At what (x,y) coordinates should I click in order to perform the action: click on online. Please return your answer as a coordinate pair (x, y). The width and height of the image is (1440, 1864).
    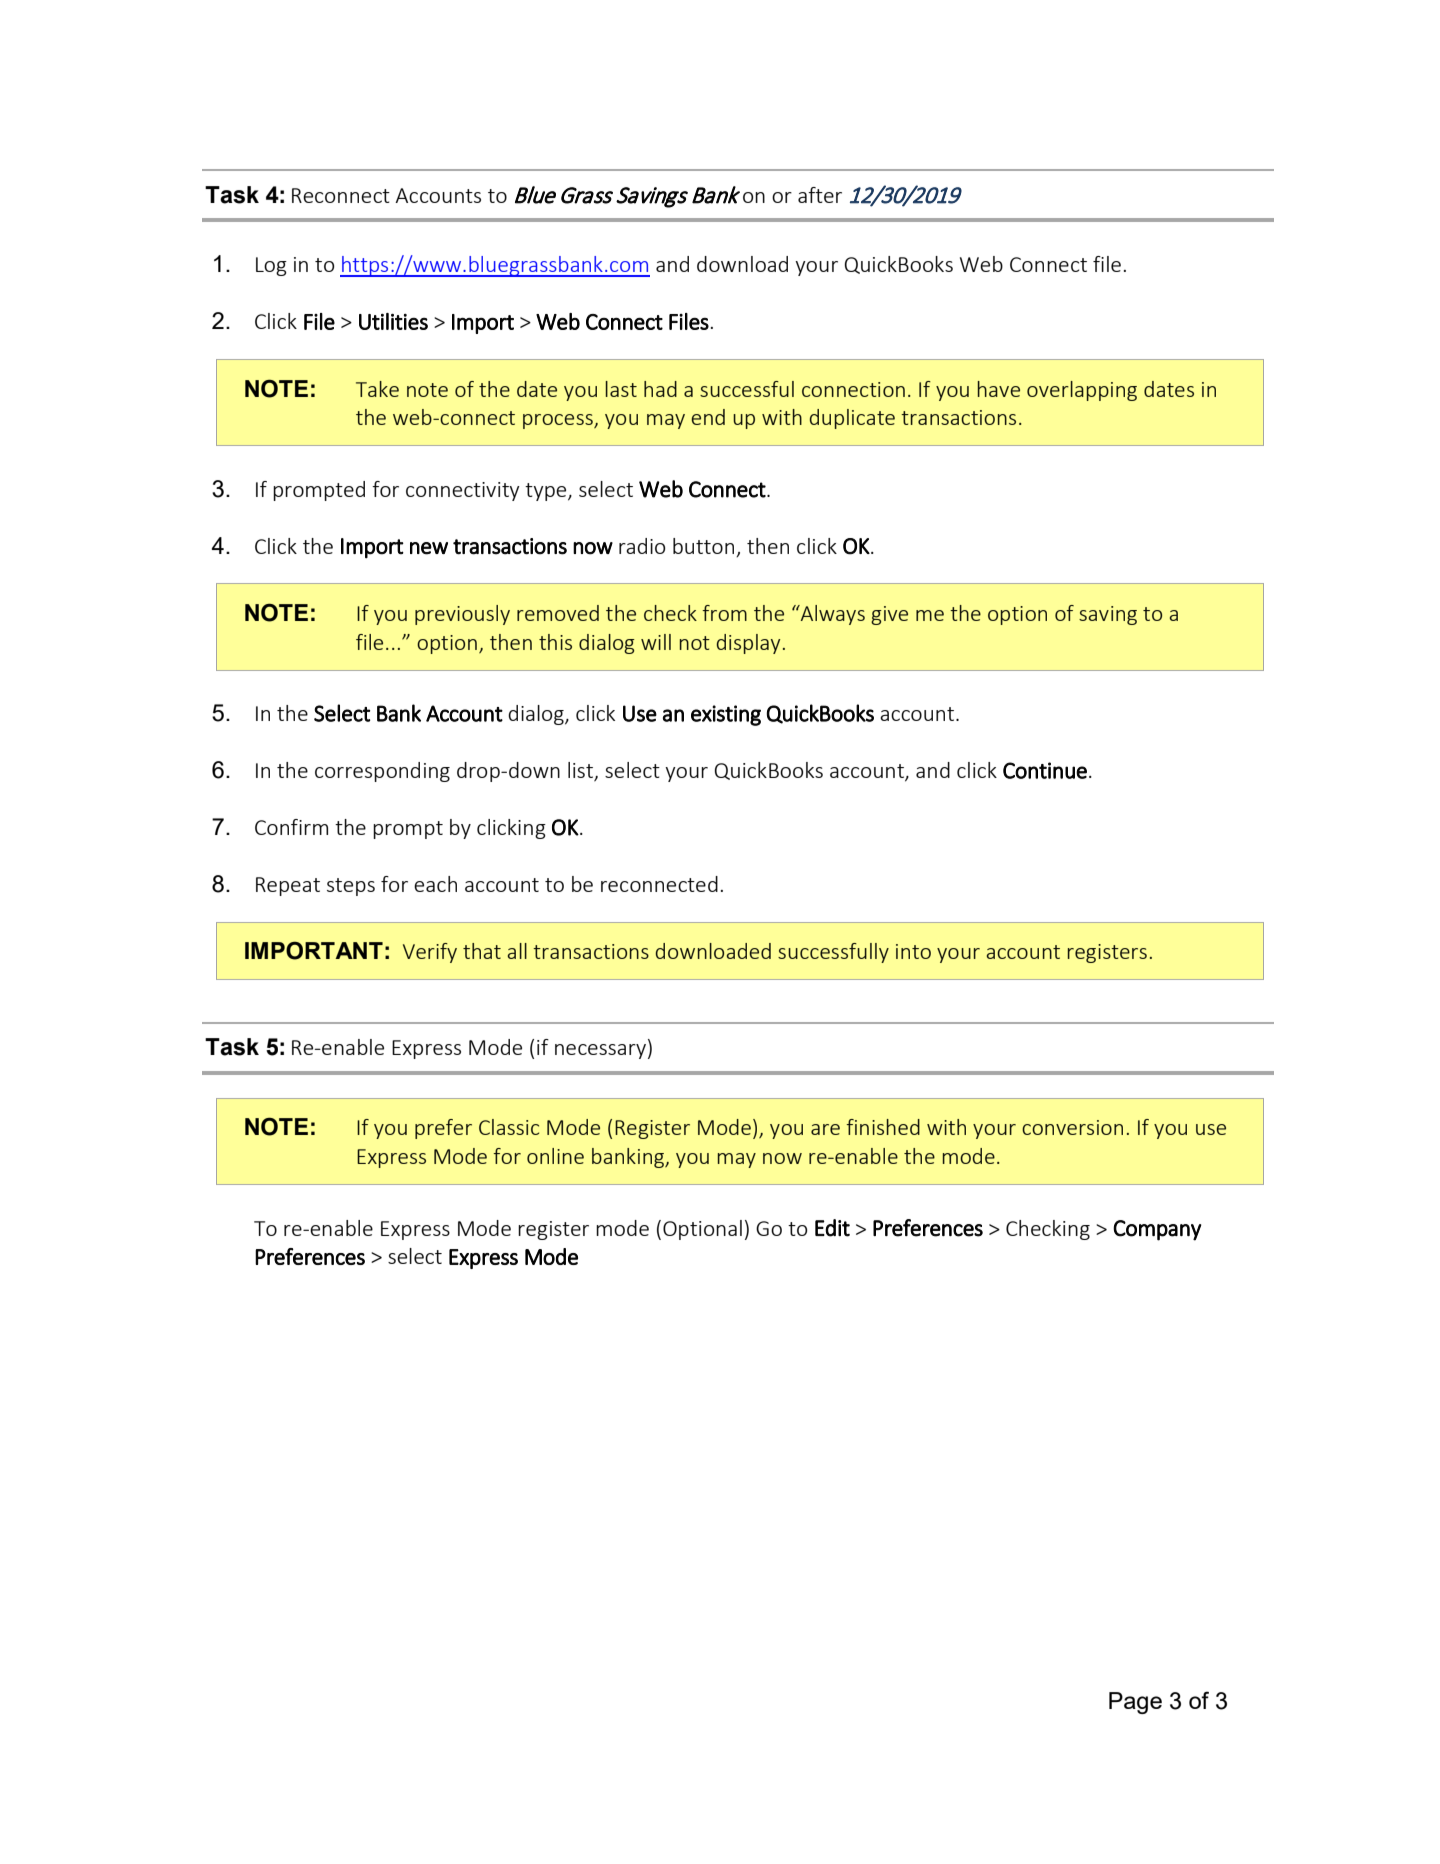
    Looking at the image, I should click on (555, 1156).
